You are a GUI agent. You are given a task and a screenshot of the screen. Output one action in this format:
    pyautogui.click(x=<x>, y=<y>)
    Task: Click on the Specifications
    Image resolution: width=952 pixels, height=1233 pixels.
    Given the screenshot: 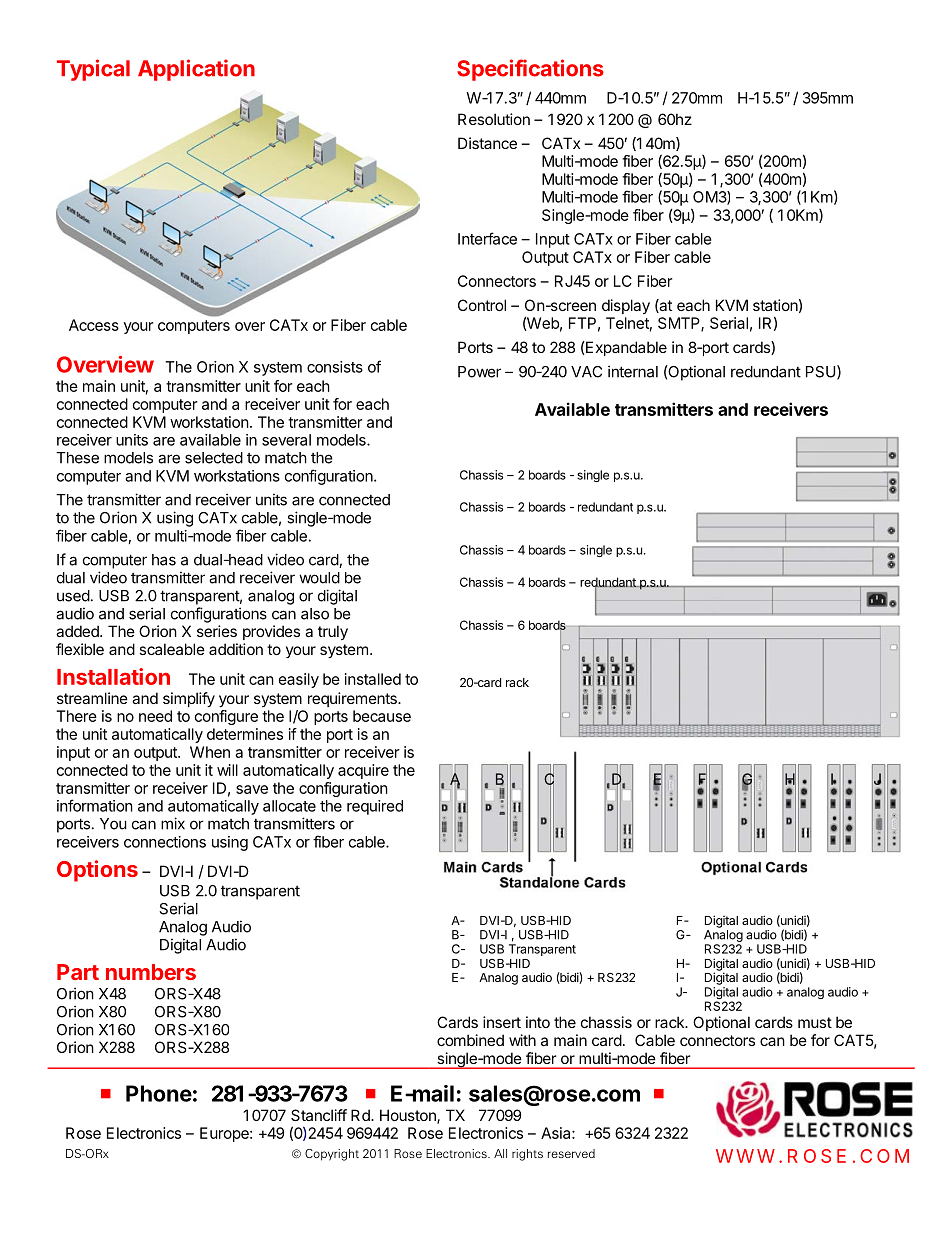 What is the action you would take?
    pyautogui.click(x=530, y=70)
